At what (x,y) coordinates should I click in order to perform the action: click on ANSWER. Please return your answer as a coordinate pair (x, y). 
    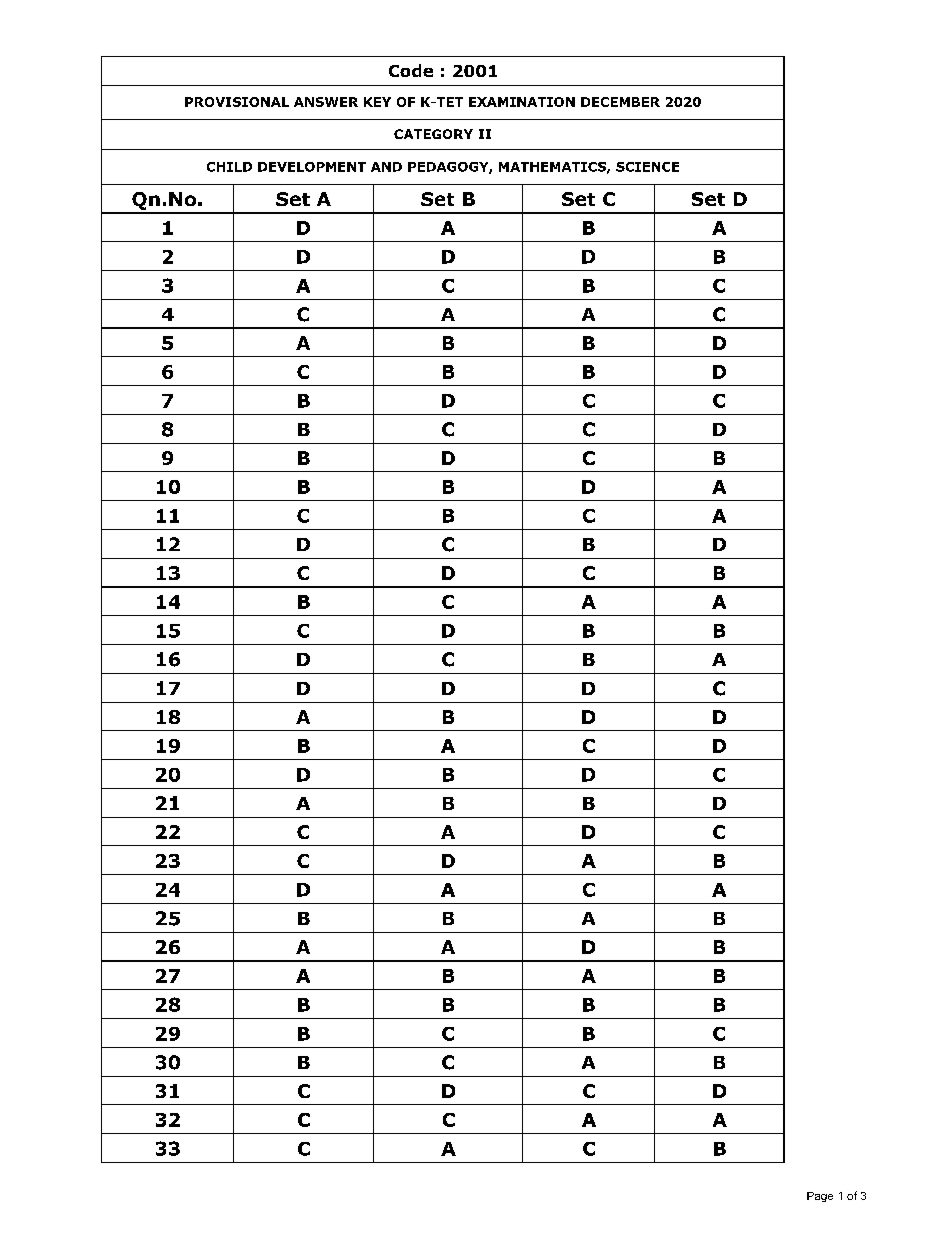
    Looking at the image, I should click on (326, 102).
